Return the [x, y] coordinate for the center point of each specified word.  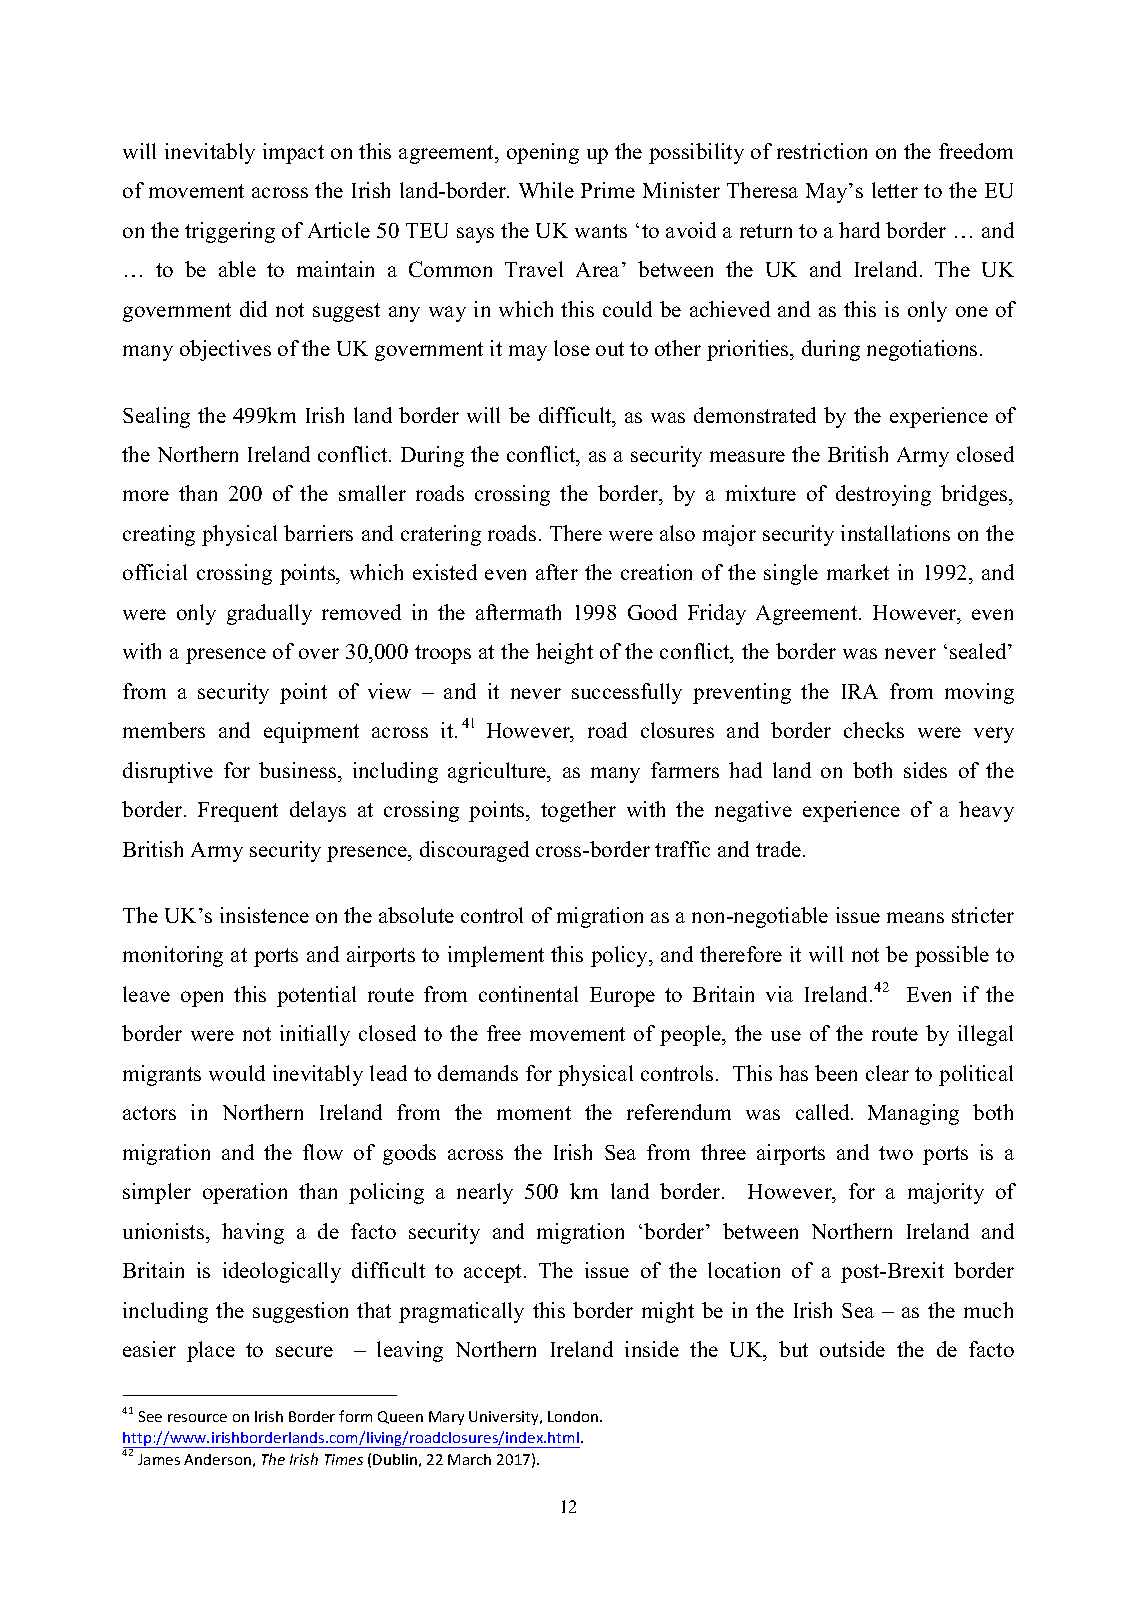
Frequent [238, 812]
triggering [230, 232]
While [546, 190]
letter [895, 190]
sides [925, 770]
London [574, 1416]
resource [197, 1418]
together [578, 811]
